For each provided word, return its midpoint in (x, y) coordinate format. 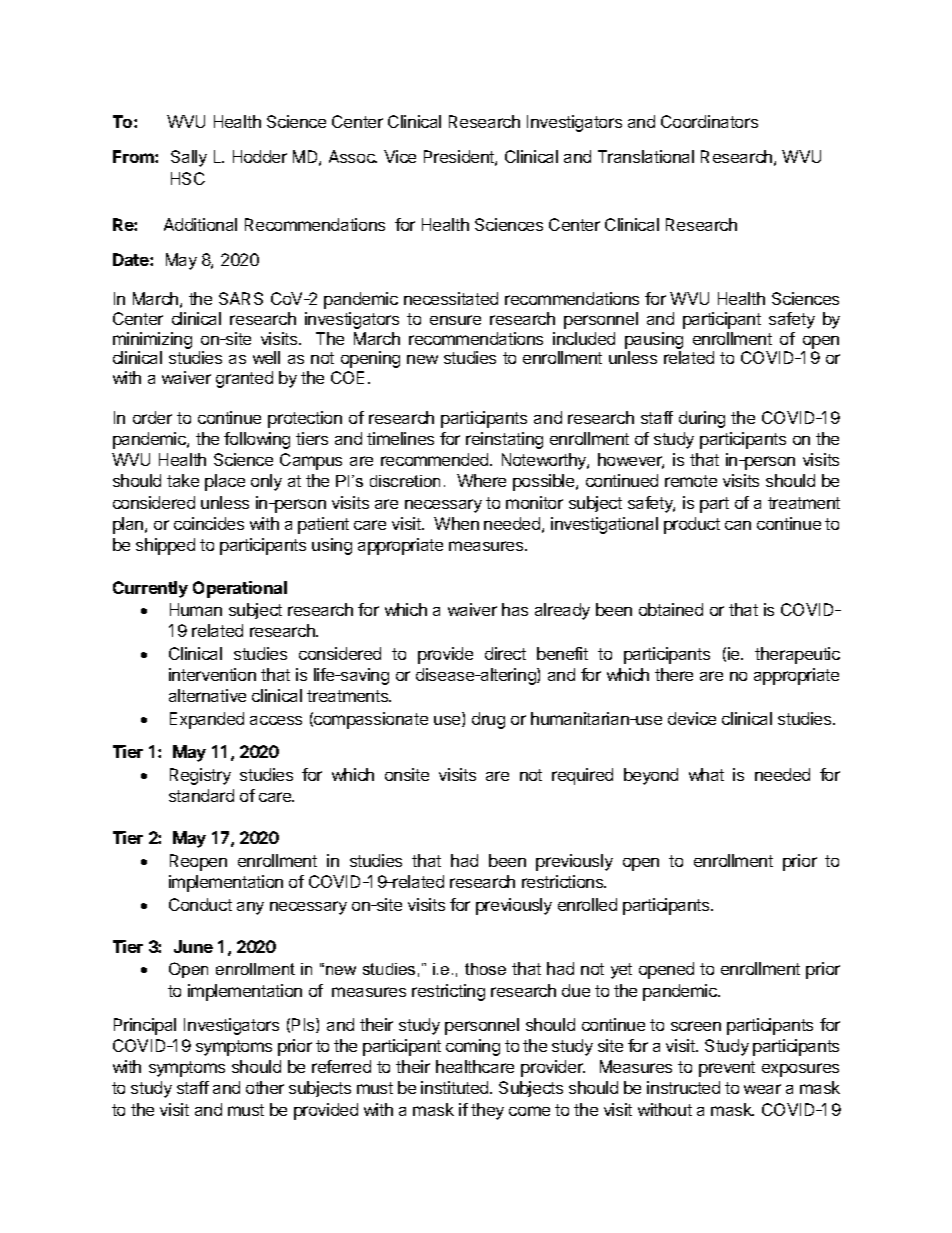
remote (691, 481)
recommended (436, 459)
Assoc (353, 156)
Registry (200, 776)
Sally (189, 158)
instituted (456, 1087)
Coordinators (709, 121)
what (706, 774)
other (265, 1087)
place (225, 482)
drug (488, 720)
